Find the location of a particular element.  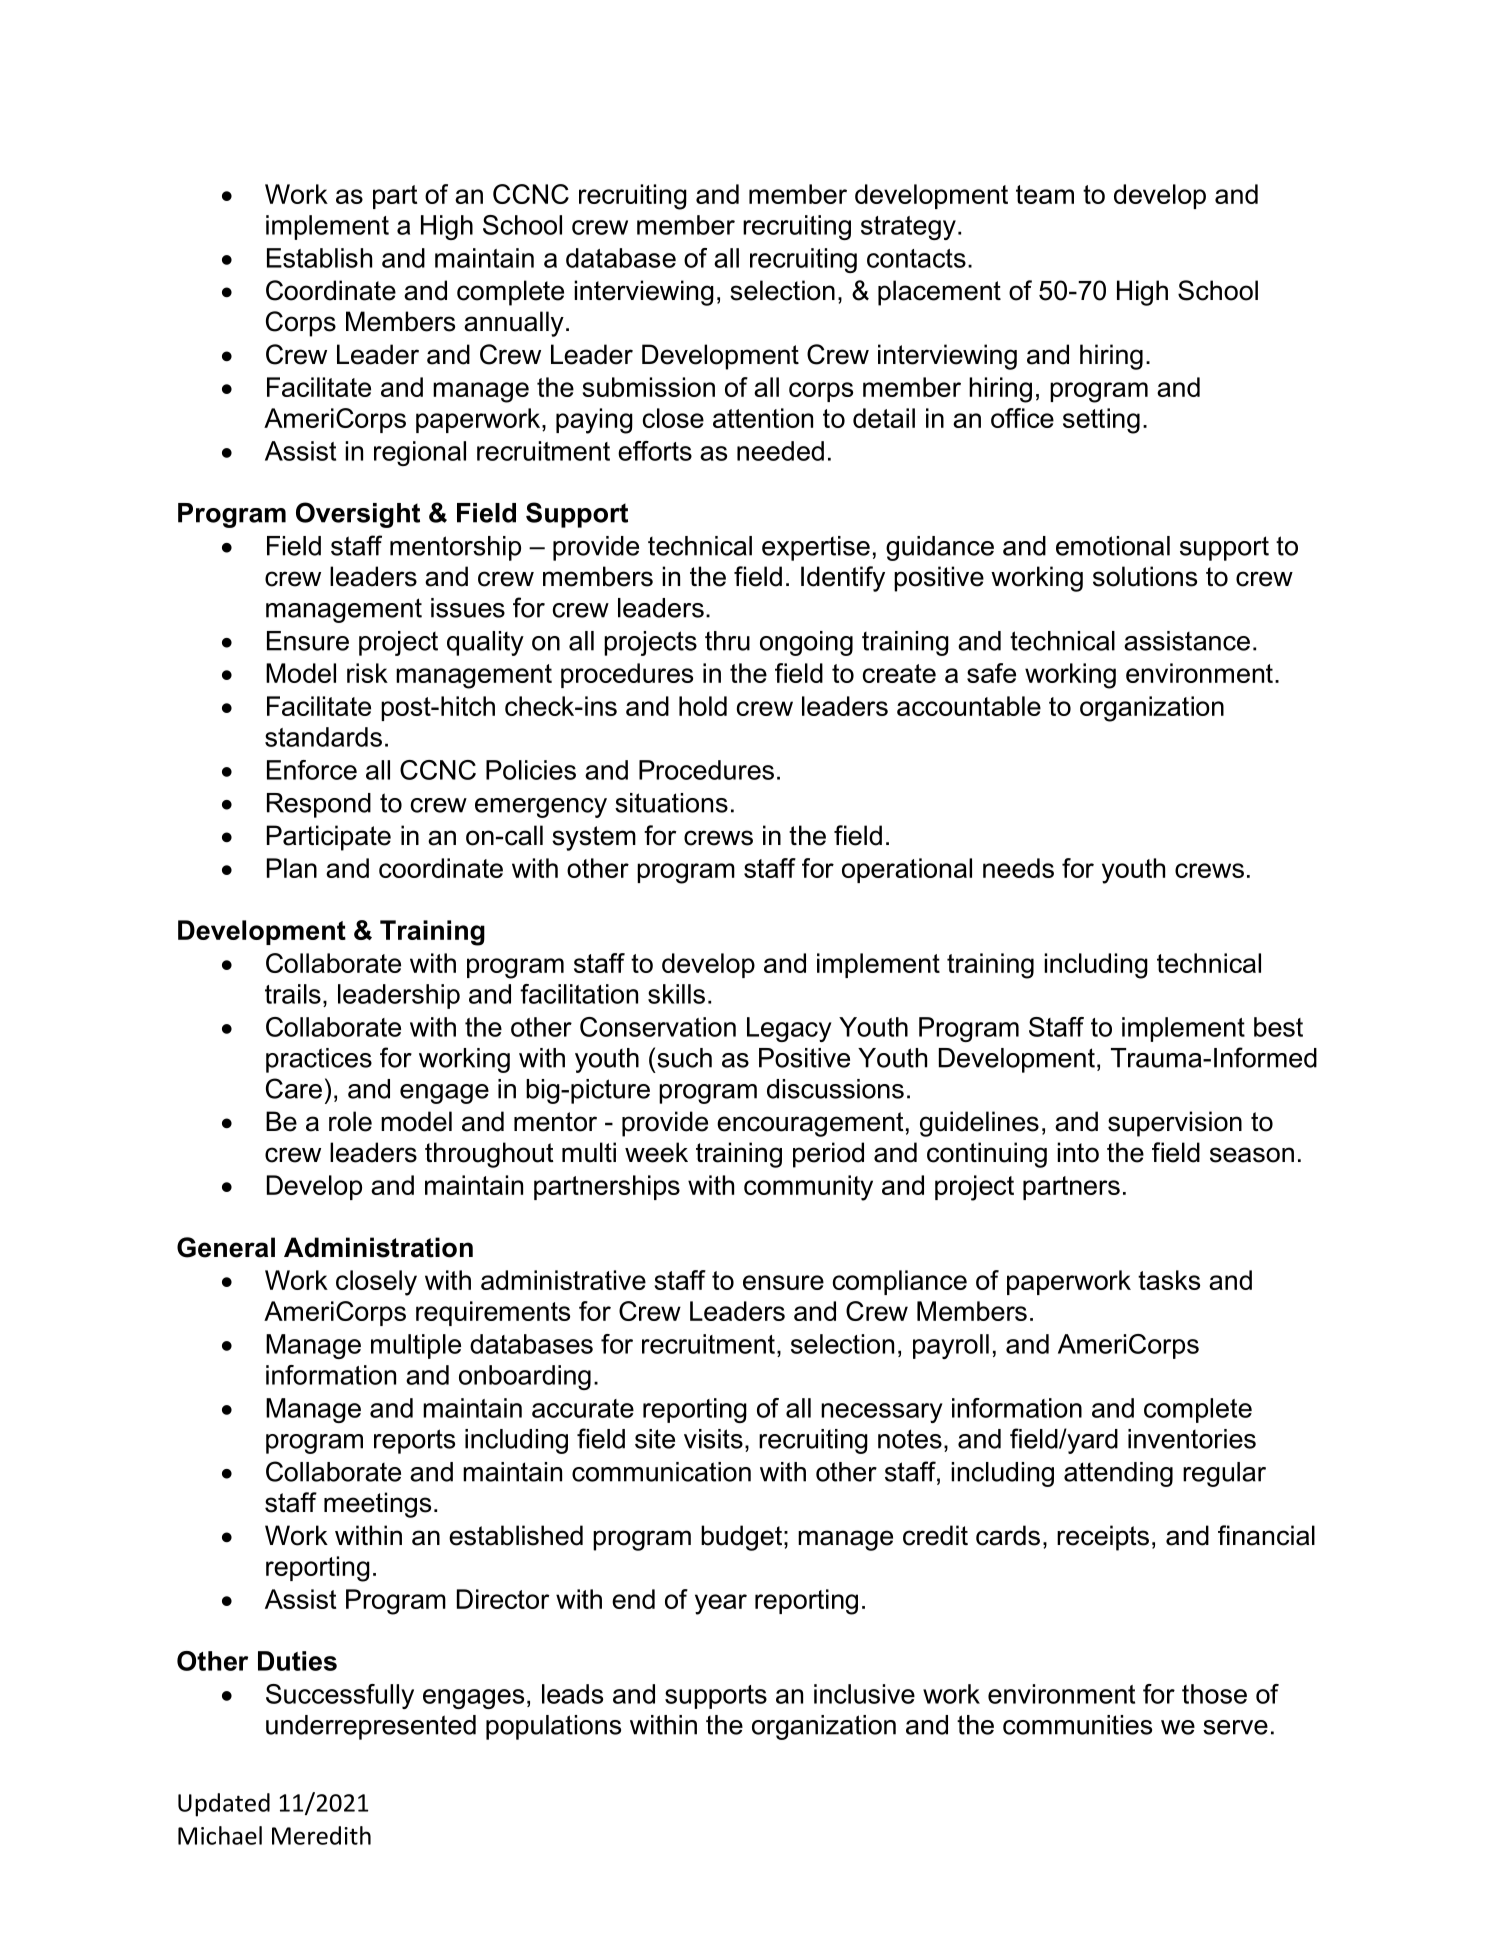

Legacy is located at coordinates (789, 1029).
